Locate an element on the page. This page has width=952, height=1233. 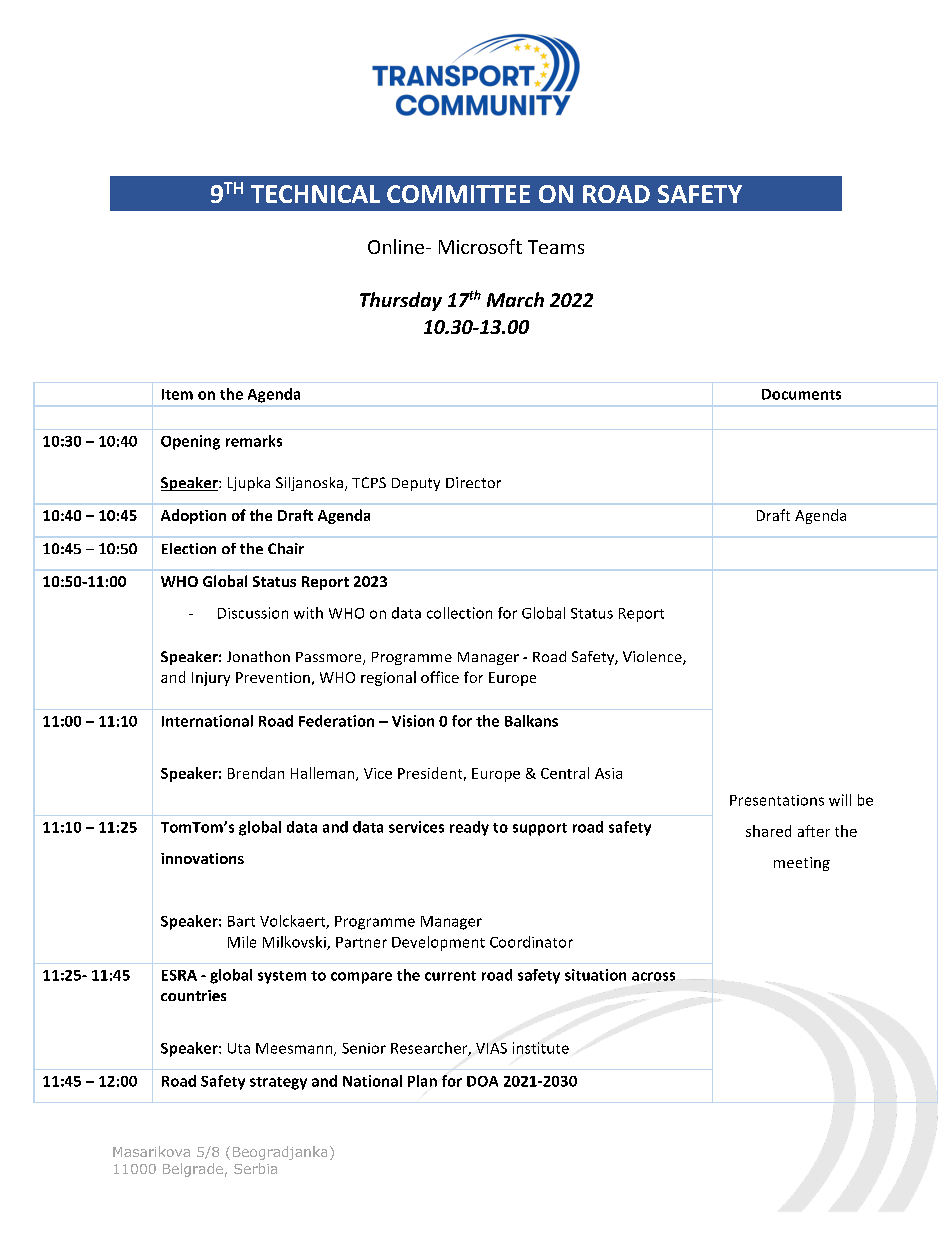
Documents is located at coordinates (801, 394).
